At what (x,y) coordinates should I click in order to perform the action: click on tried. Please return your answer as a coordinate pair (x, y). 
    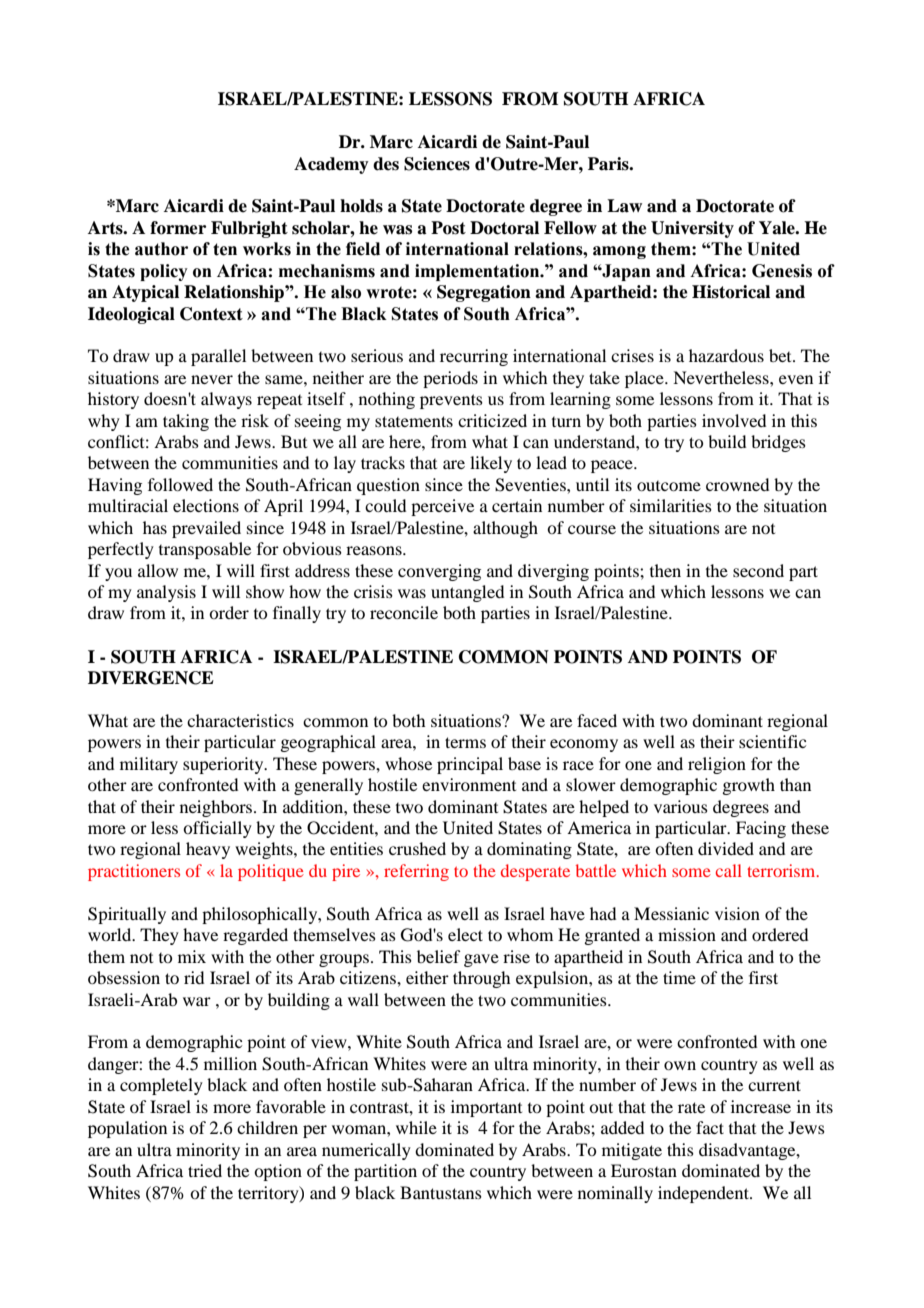
    Looking at the image, I should click on (205, 1170).
